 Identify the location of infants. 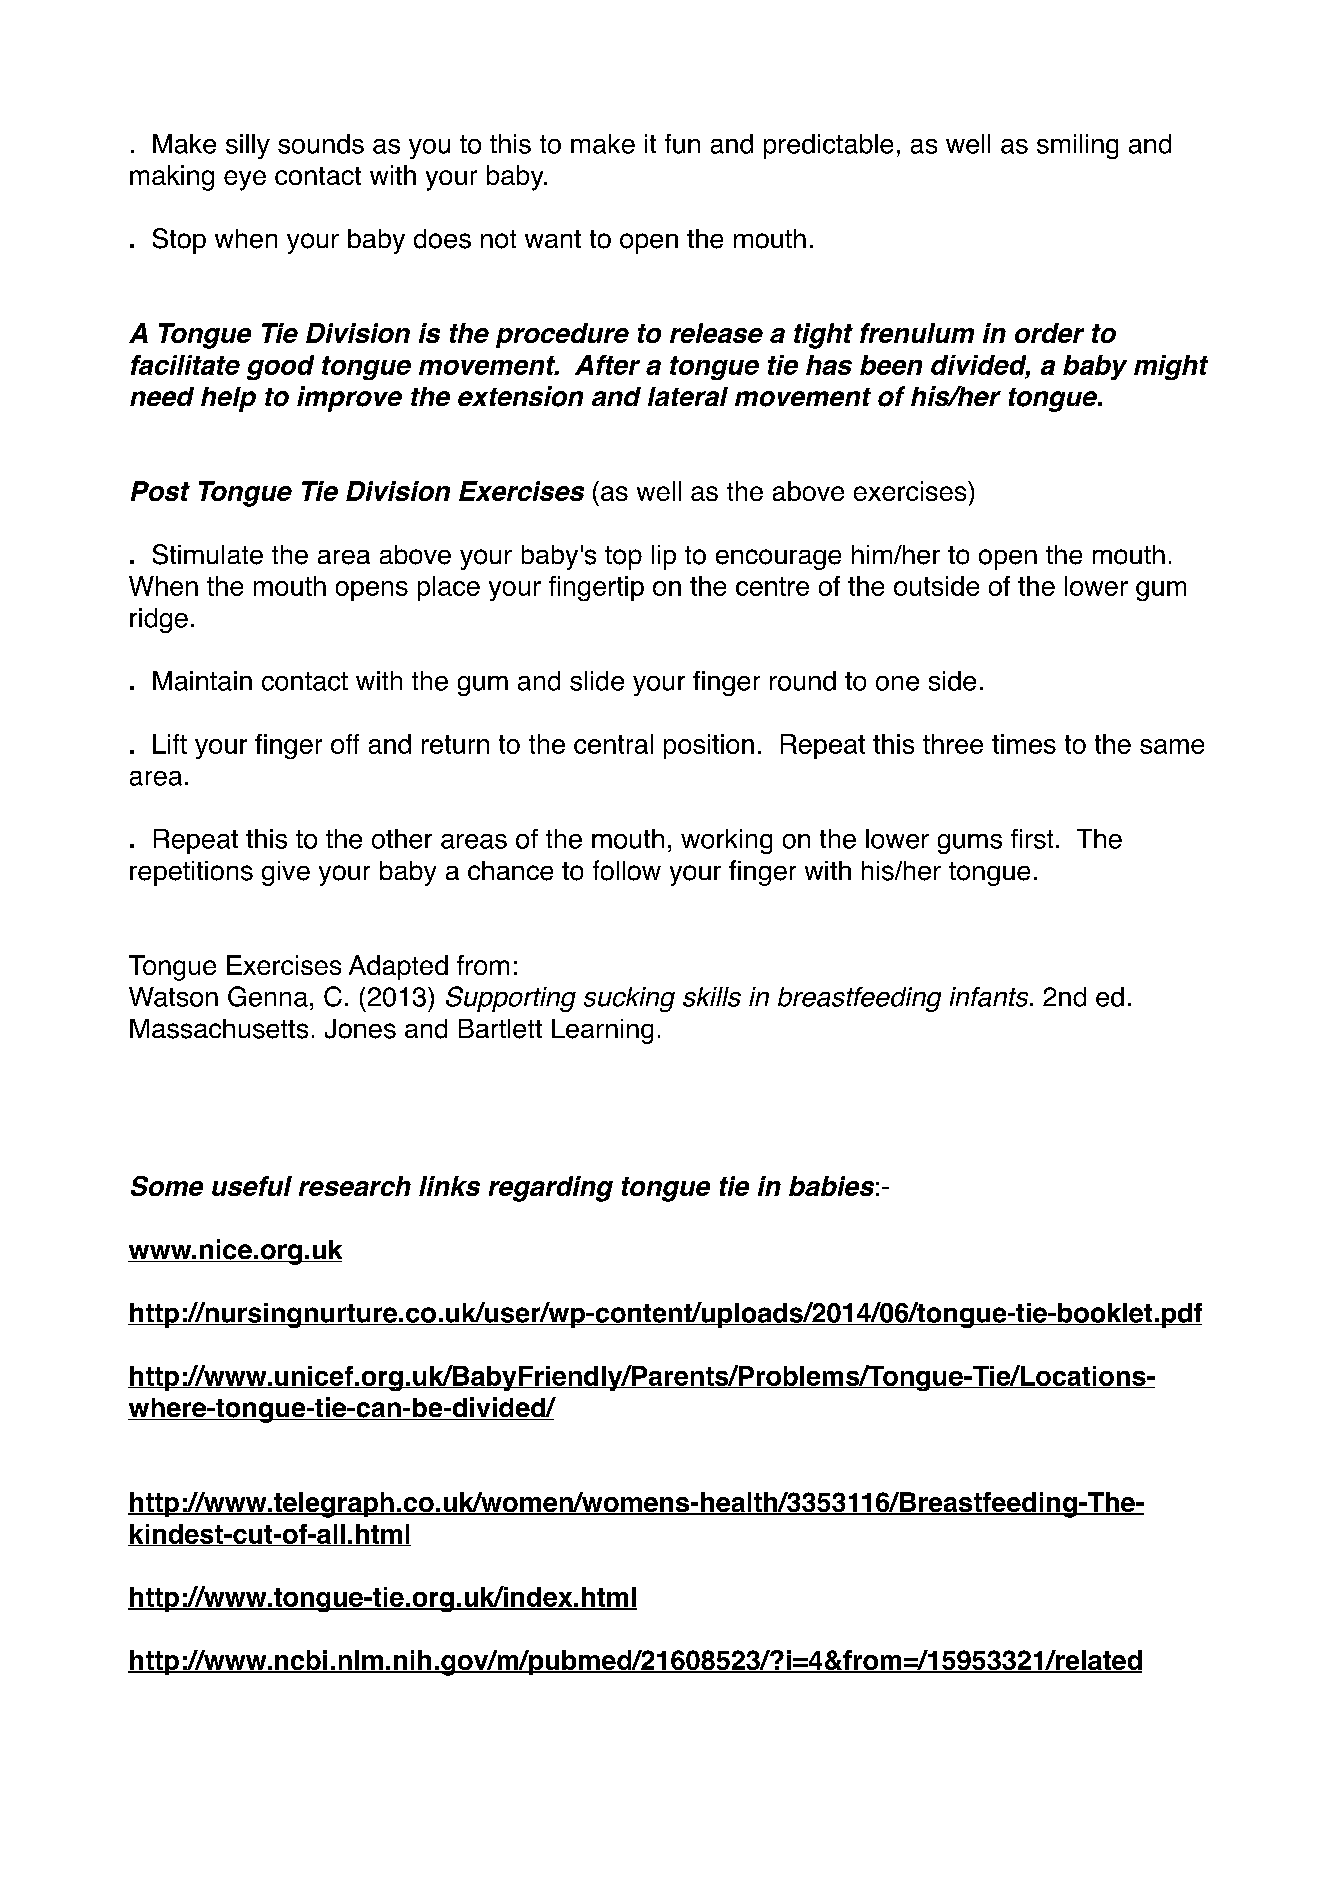
(990, 997).
